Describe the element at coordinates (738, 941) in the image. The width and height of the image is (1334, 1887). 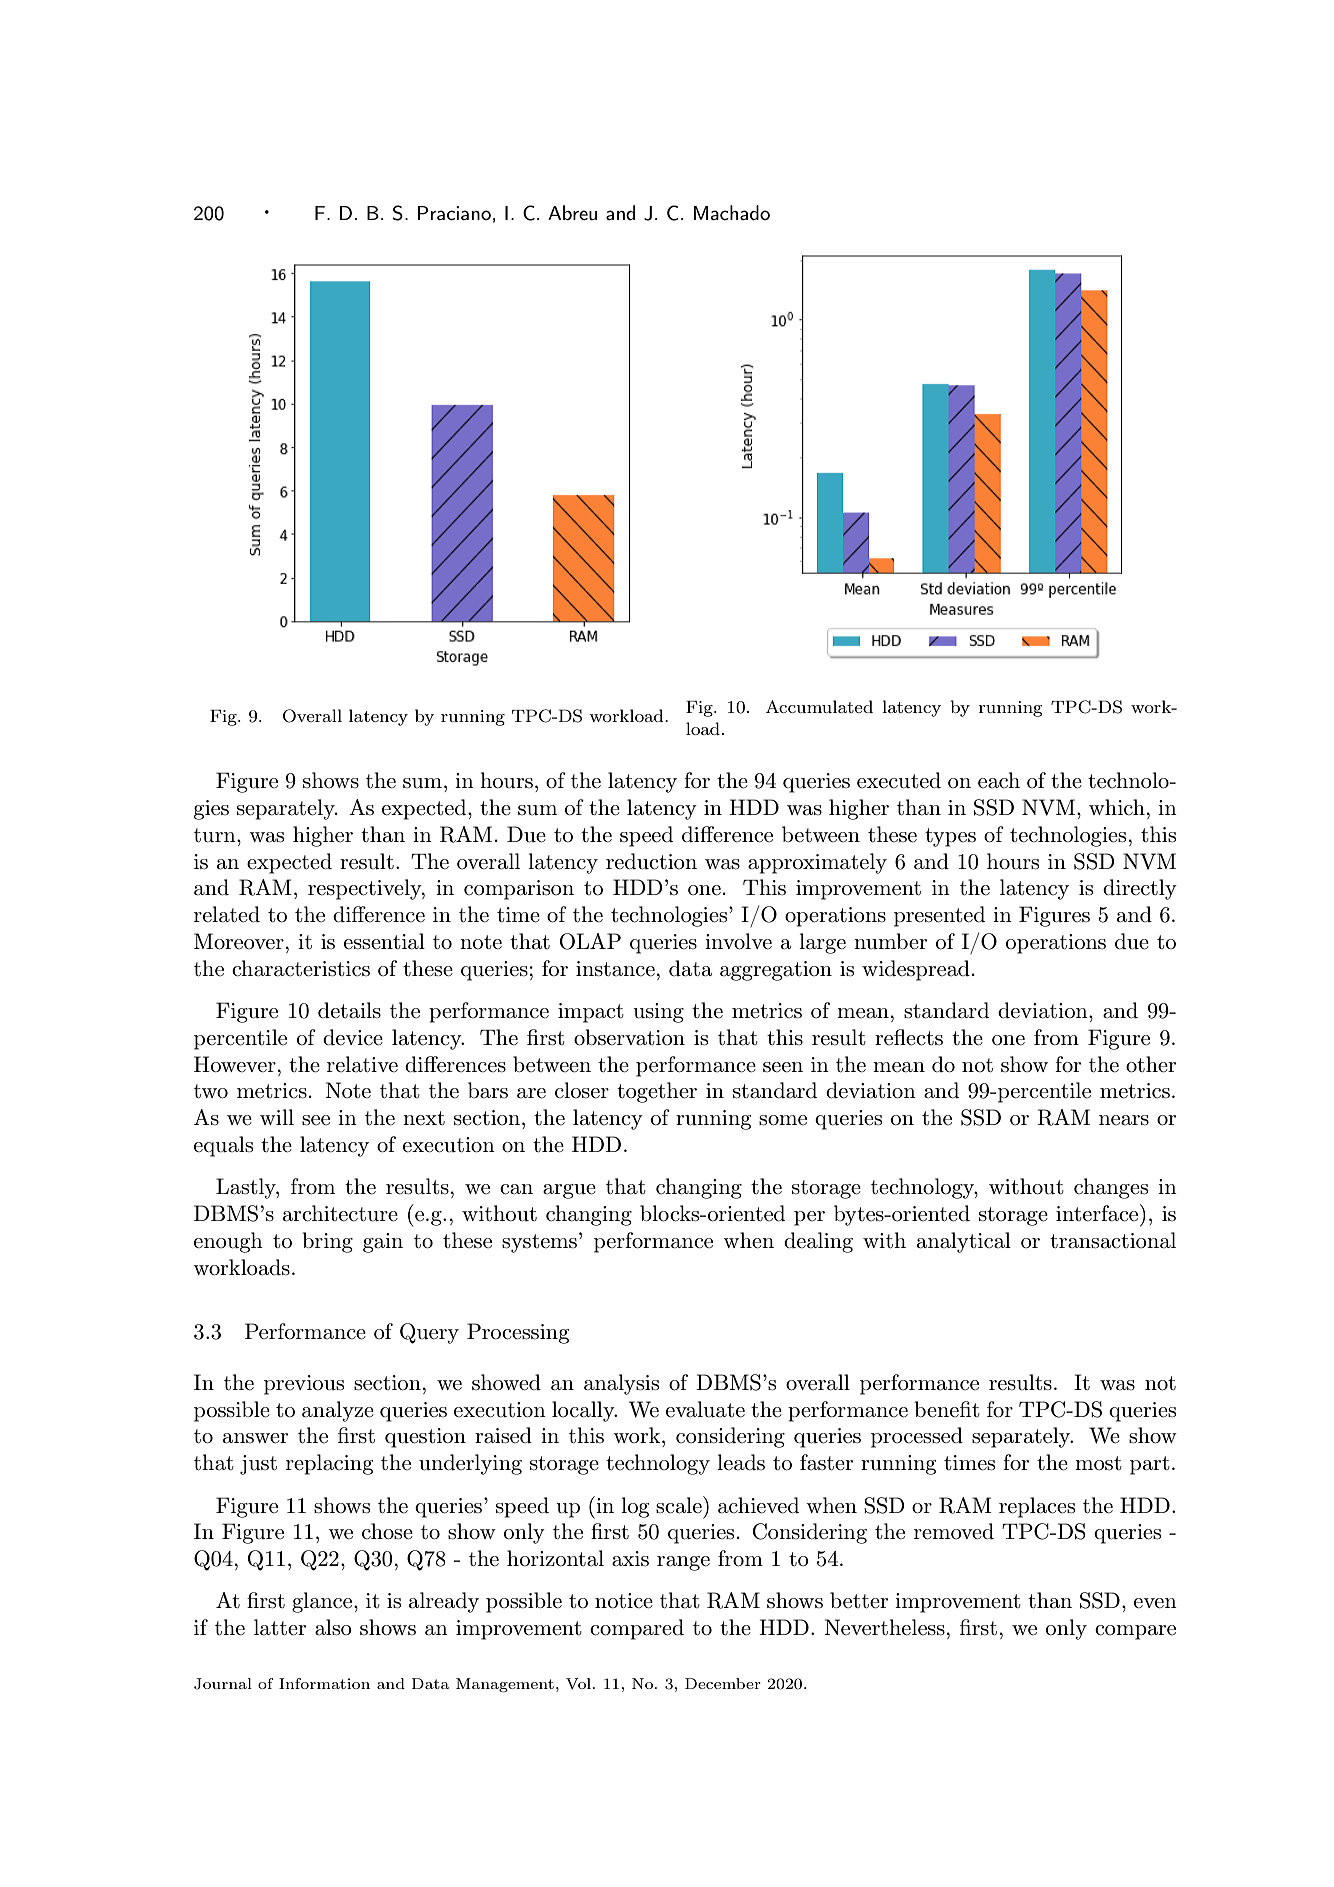
I see `involve` at that location.
